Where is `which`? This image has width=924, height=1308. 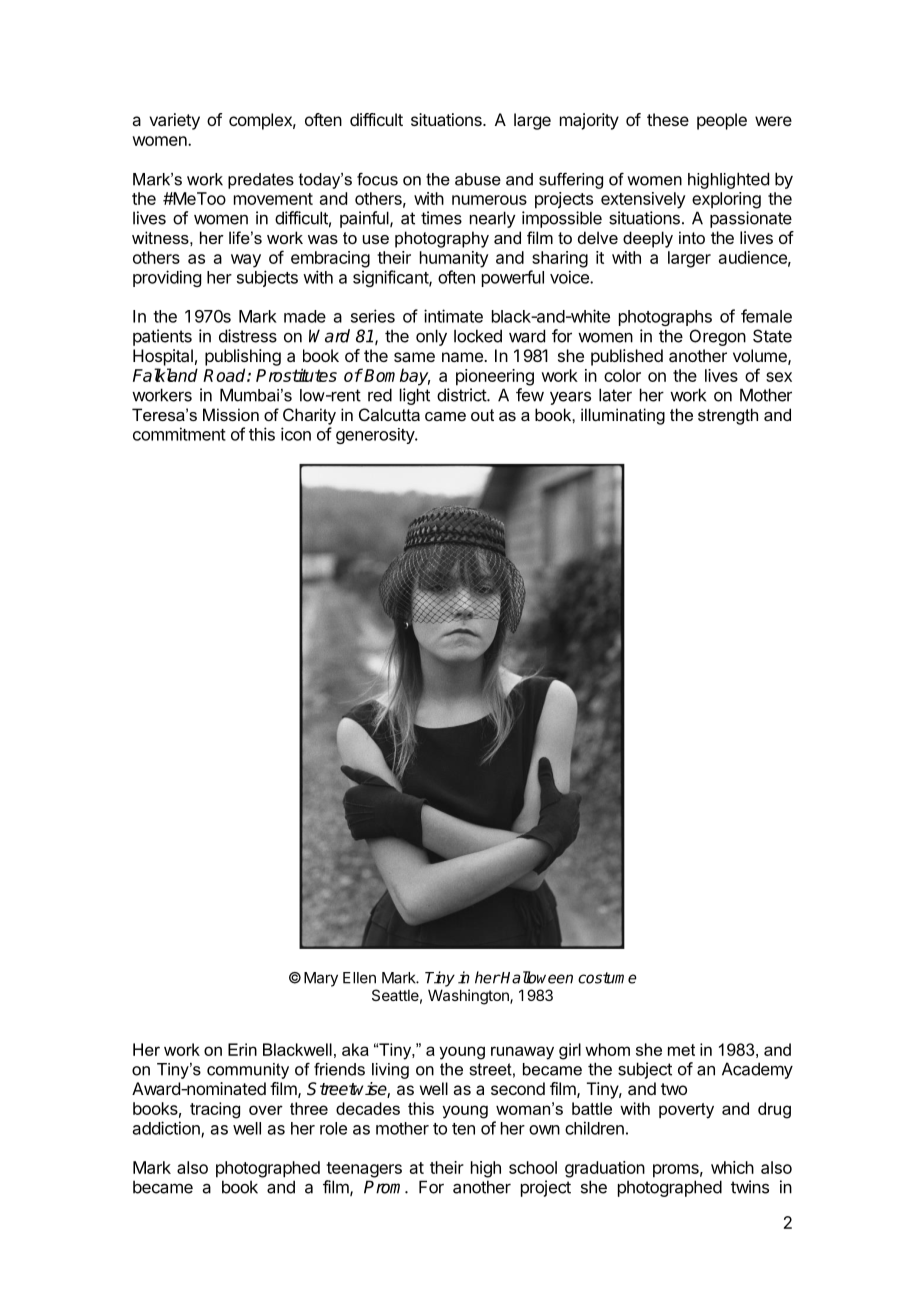 which is located at coordinates (732, 1167).
